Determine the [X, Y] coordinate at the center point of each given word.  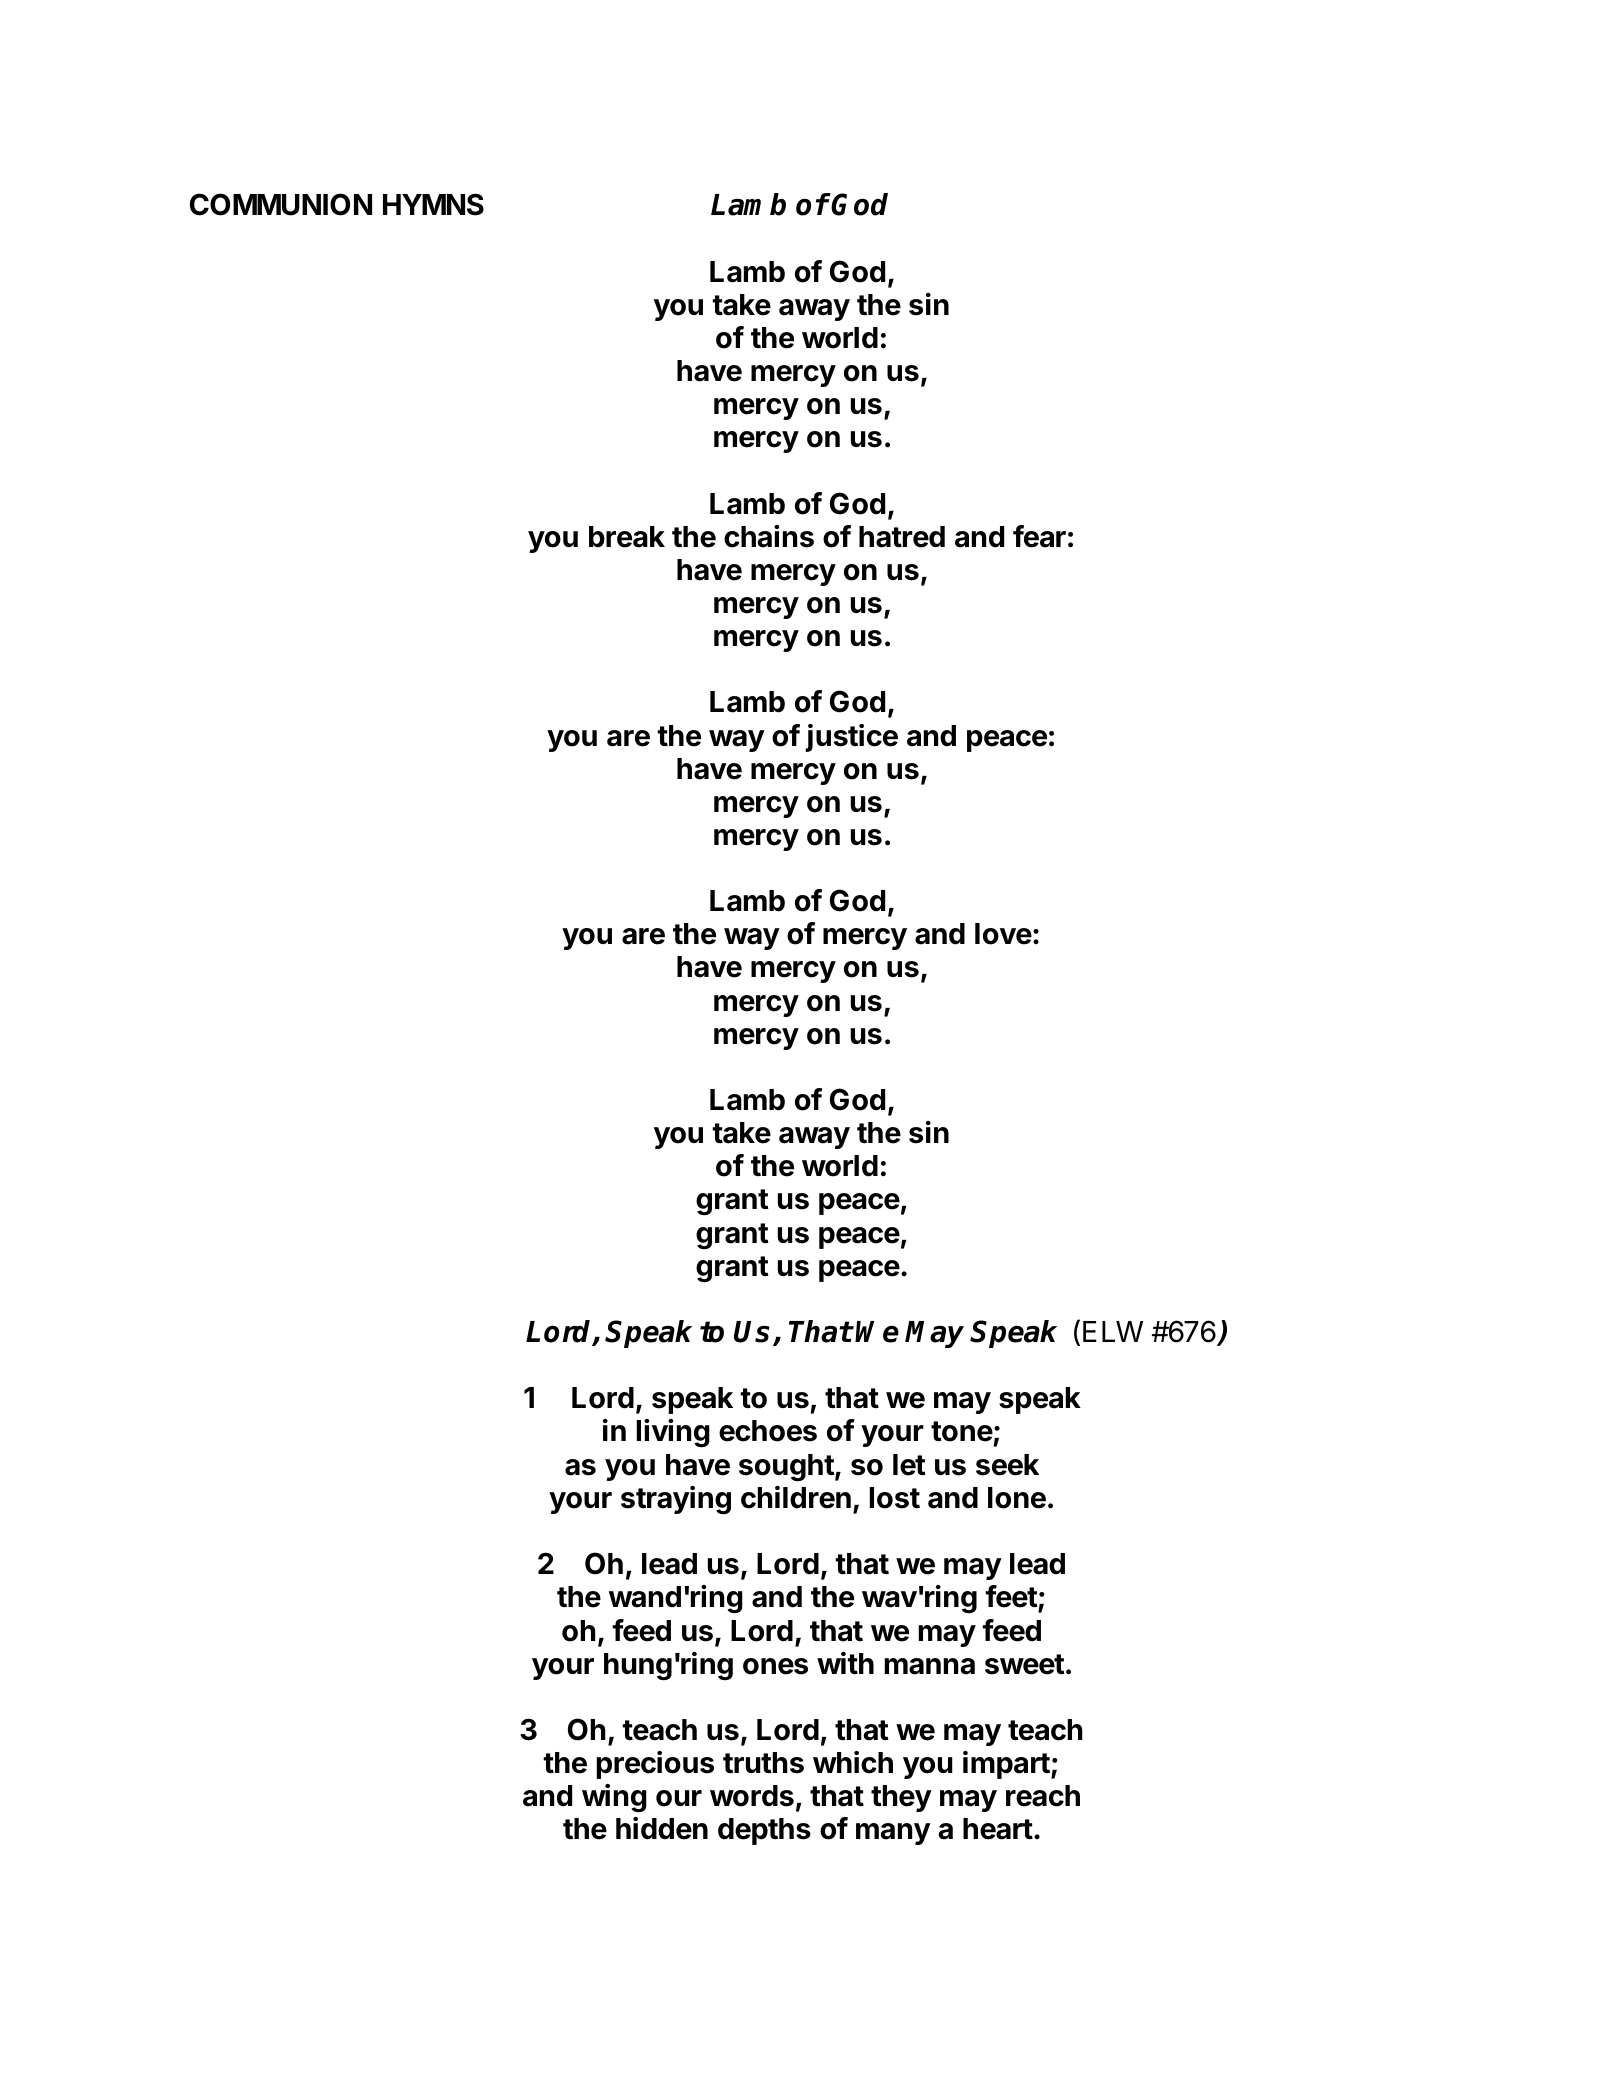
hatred [902, 537]
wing [614, 1798]
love [1003, 934]
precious [655, 1765]
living [673, 1433]
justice [851, 738]
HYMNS [433, 204]
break [627, 537]
